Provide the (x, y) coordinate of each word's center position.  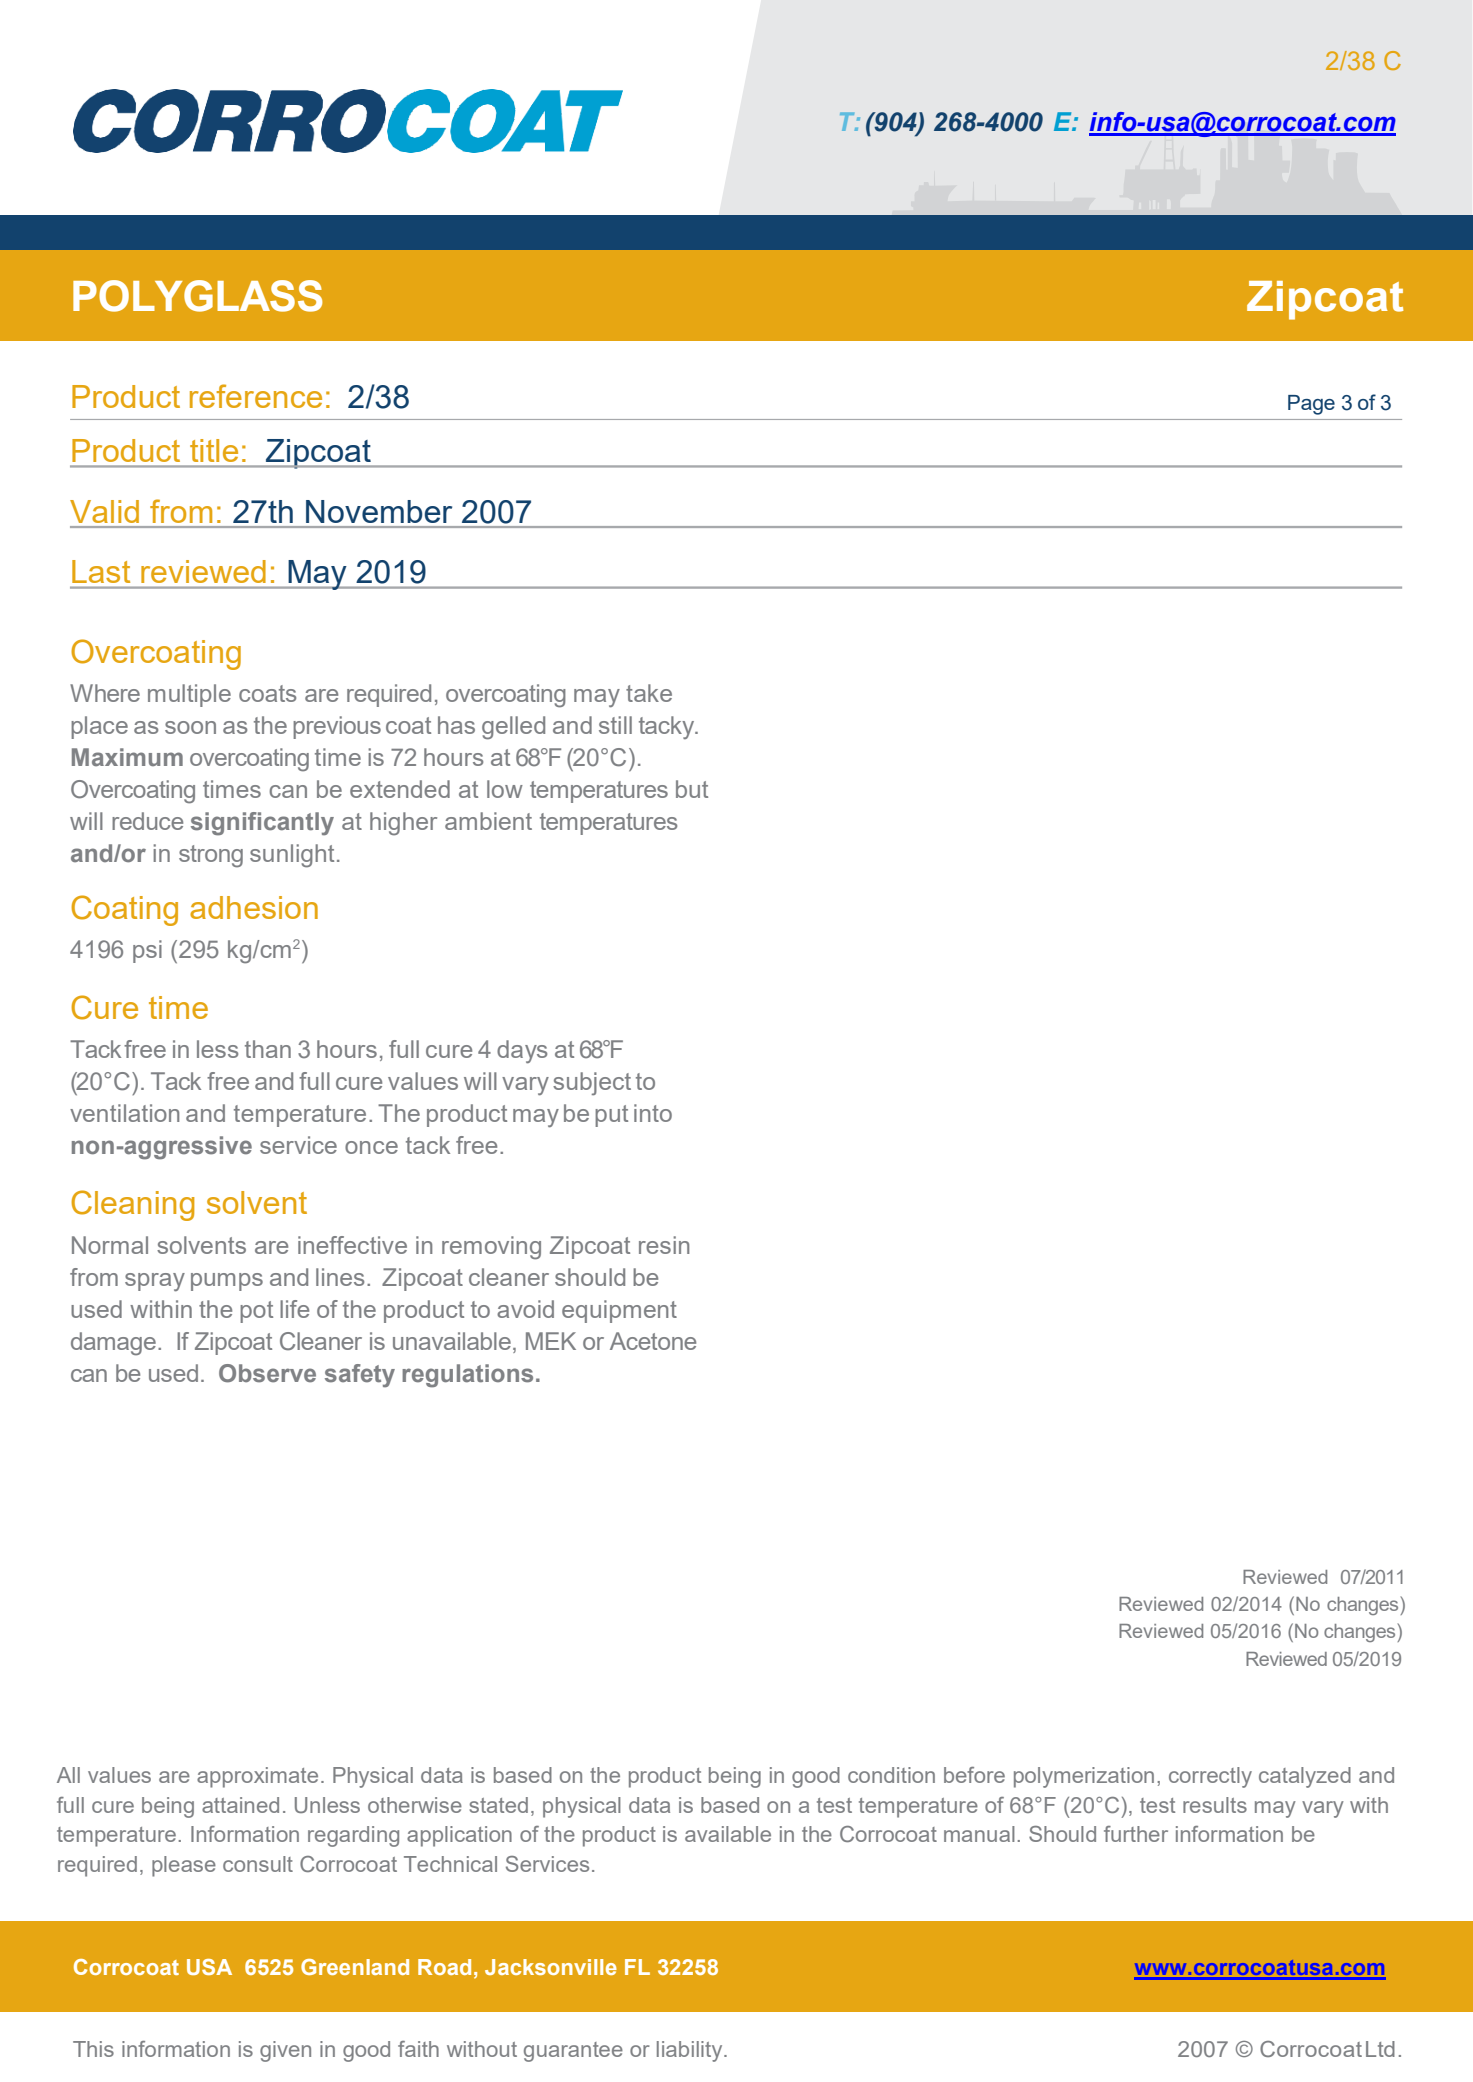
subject (592, 1083)
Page (1311, 405)
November (379, 511)
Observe (267, 1373)
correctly (1210, 1777)
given (285, 2051)
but (692, 789)
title (214, 450)
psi (147, 951)
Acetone (653, 1341)
